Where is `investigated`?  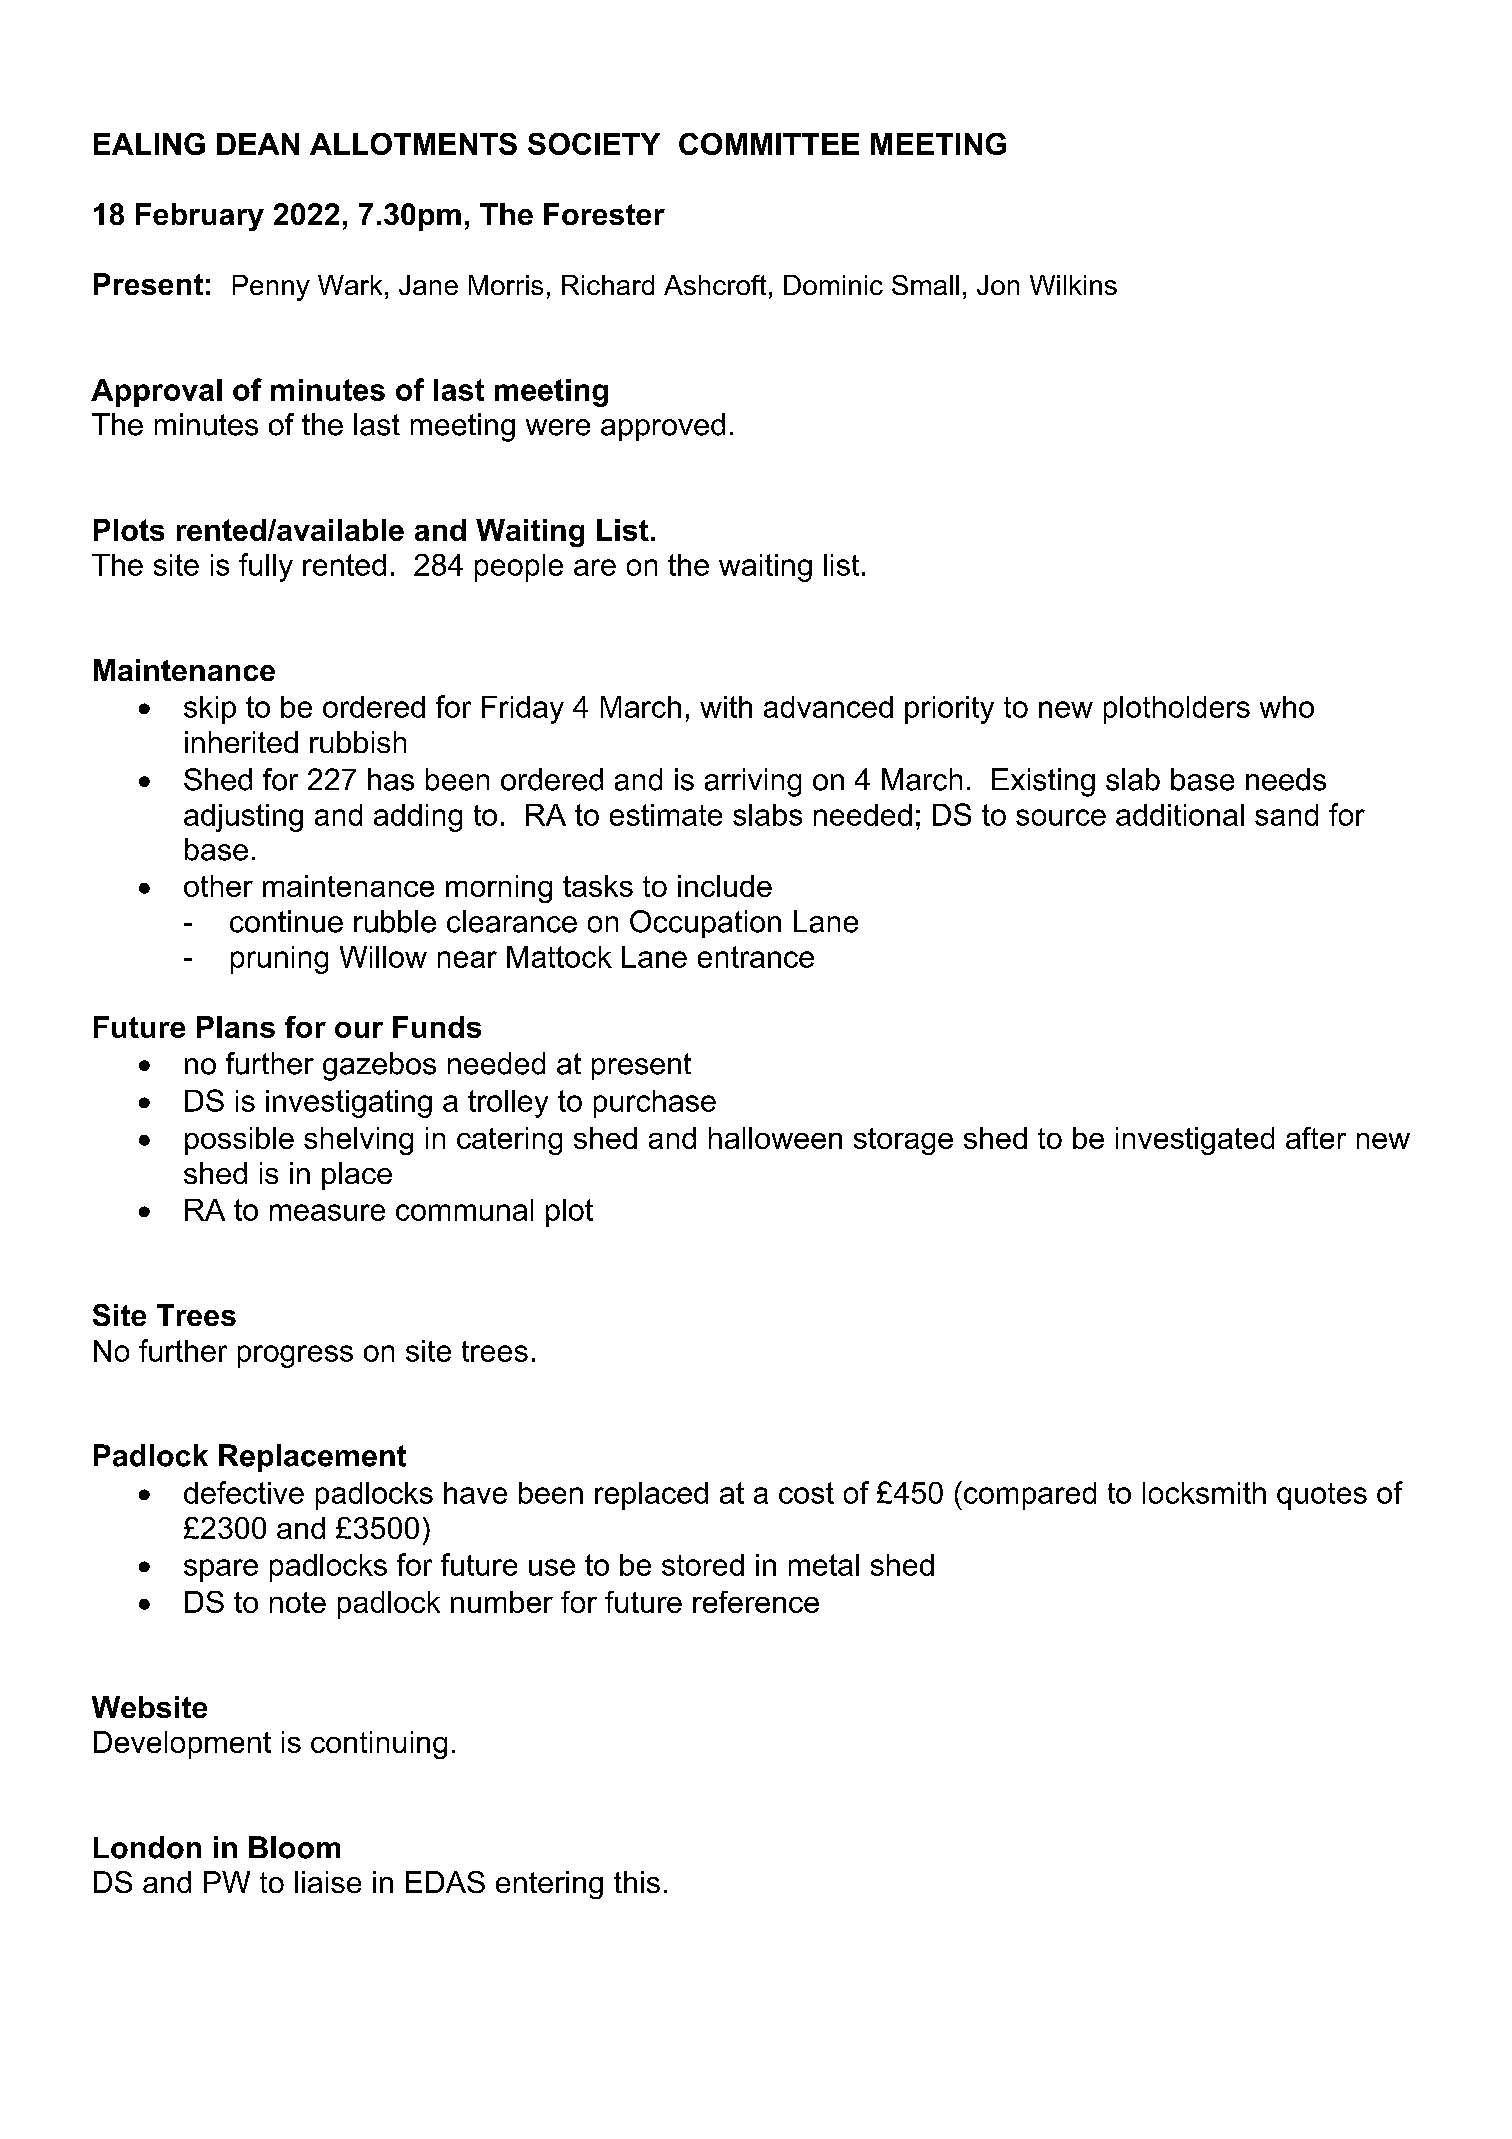 investigated is located at coordinates (1195, 1141).
